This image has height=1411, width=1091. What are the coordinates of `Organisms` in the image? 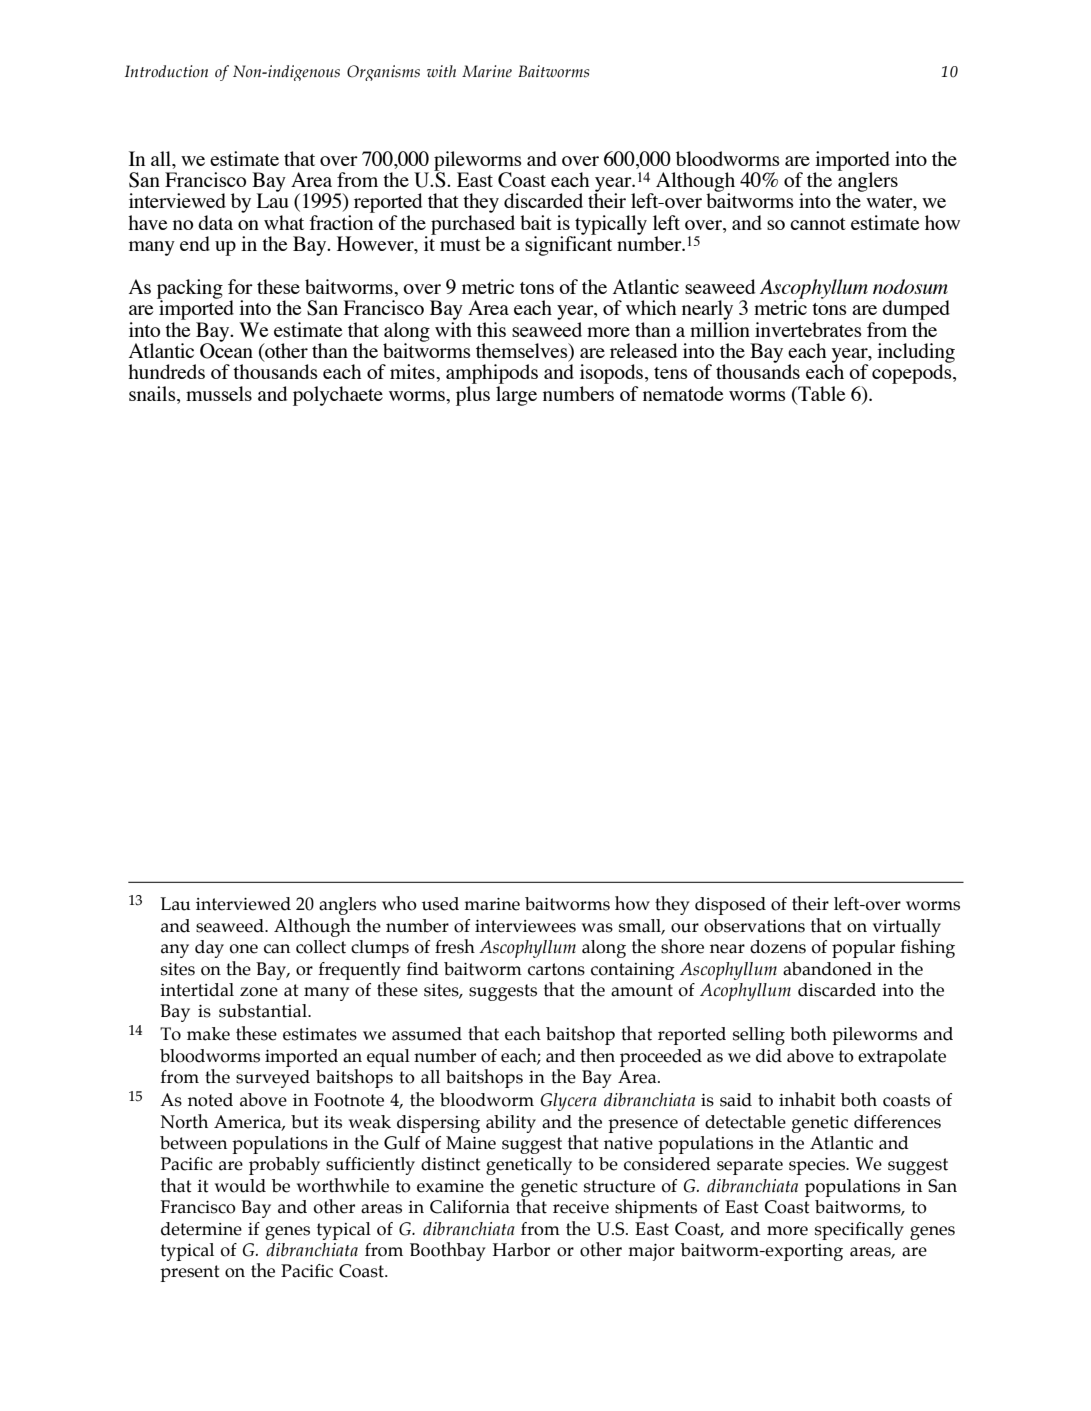 It's located at (383, 73).
